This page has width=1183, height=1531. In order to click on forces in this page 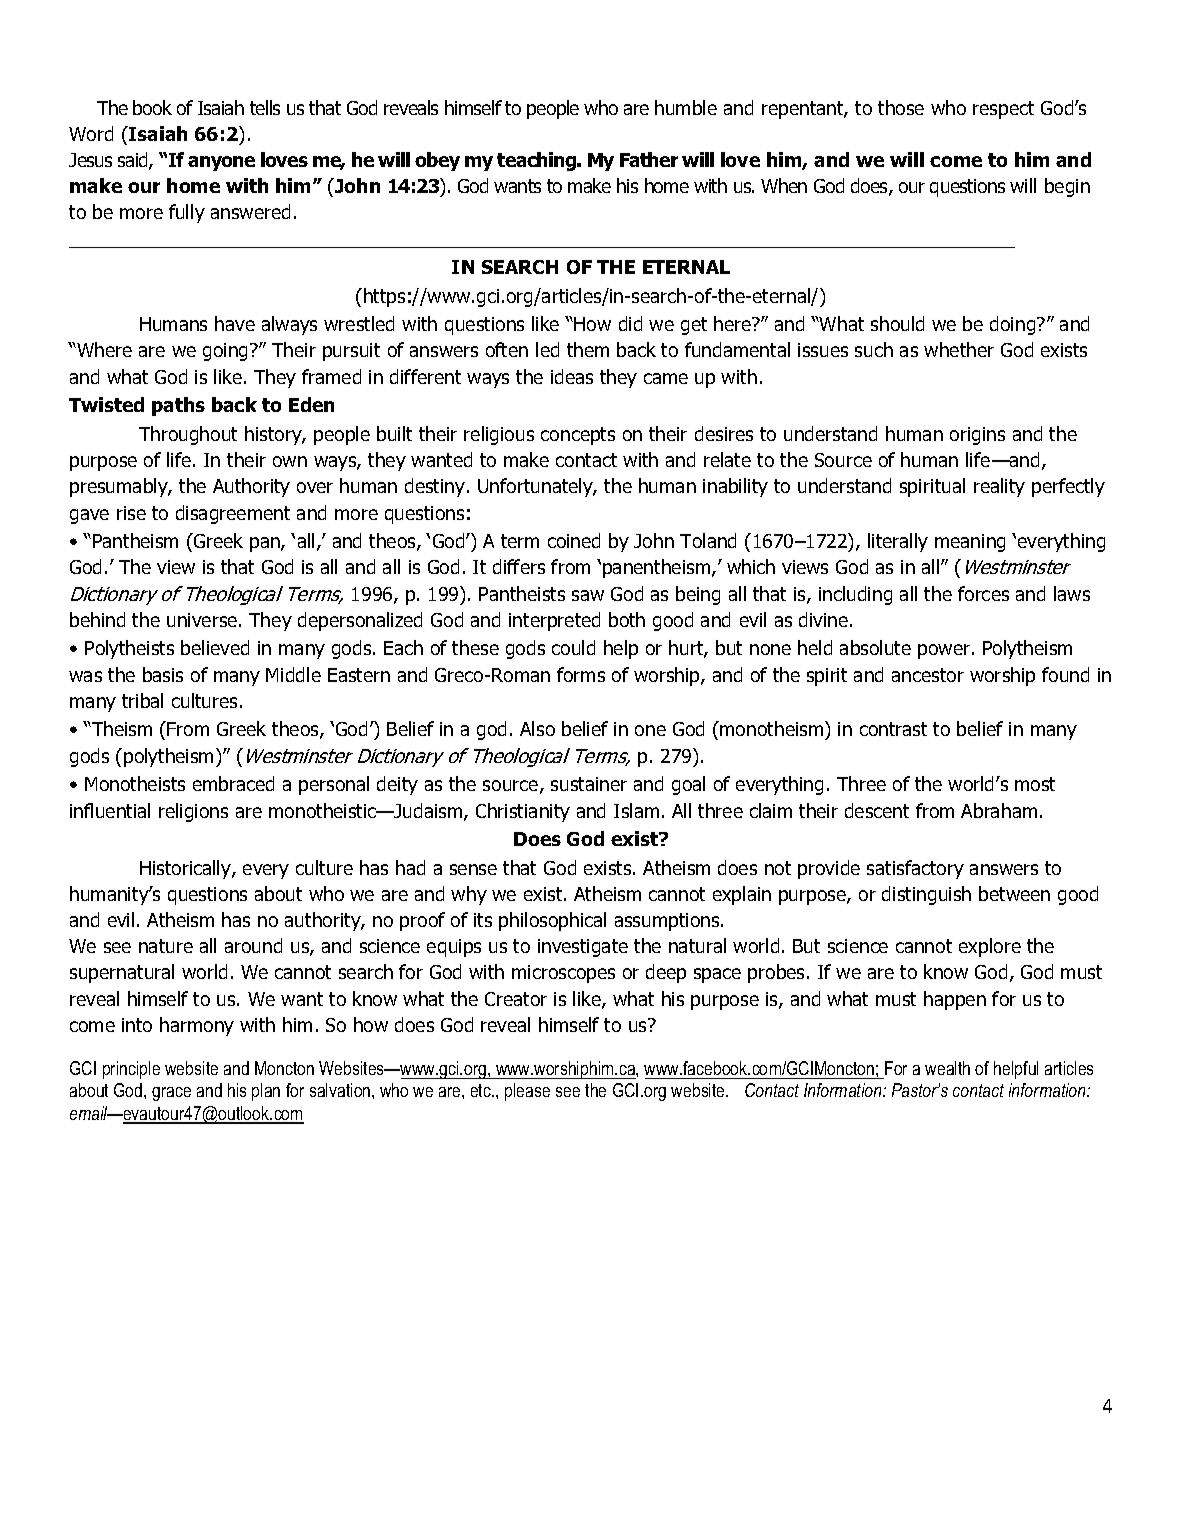, I will do `click(983, 593)`.
